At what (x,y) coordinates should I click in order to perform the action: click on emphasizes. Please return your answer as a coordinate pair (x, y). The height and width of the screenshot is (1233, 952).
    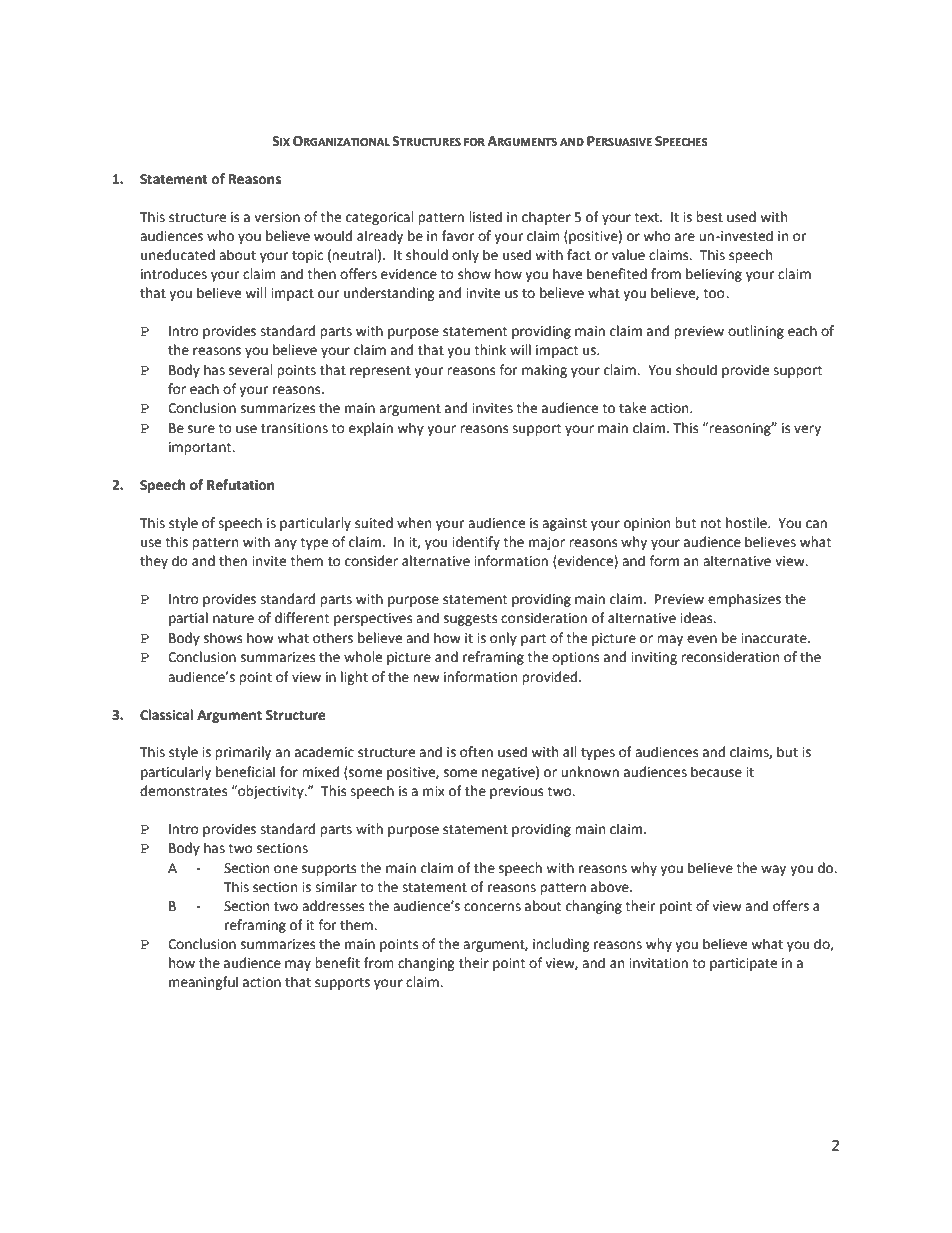
    Looking at the image, I should click on (744, 600).
